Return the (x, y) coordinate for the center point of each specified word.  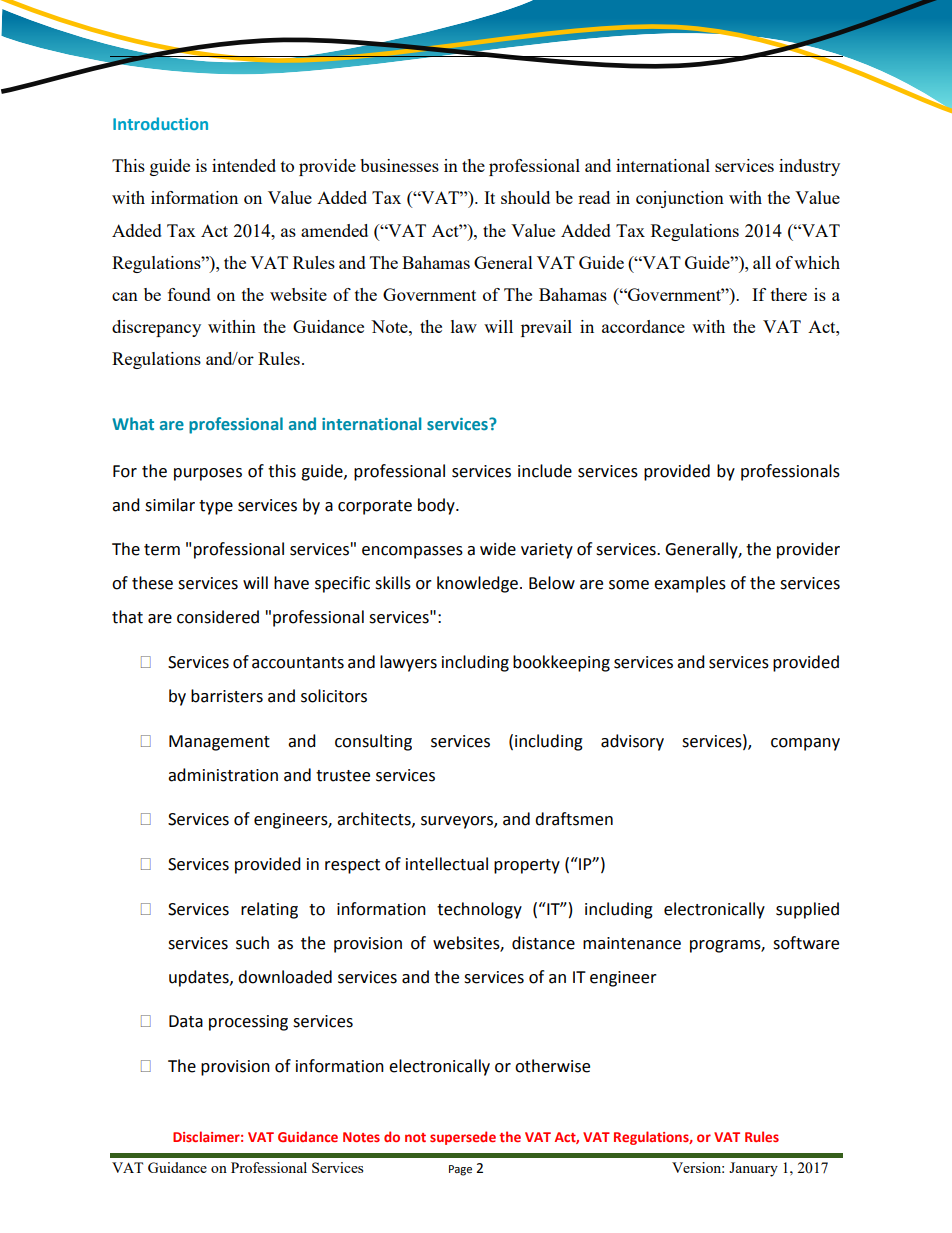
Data (186, 1021)
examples (690, 584)
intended (244, 165)
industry (809, 167)
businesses (399, 165)
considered (218, 617)
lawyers (408, 663)
